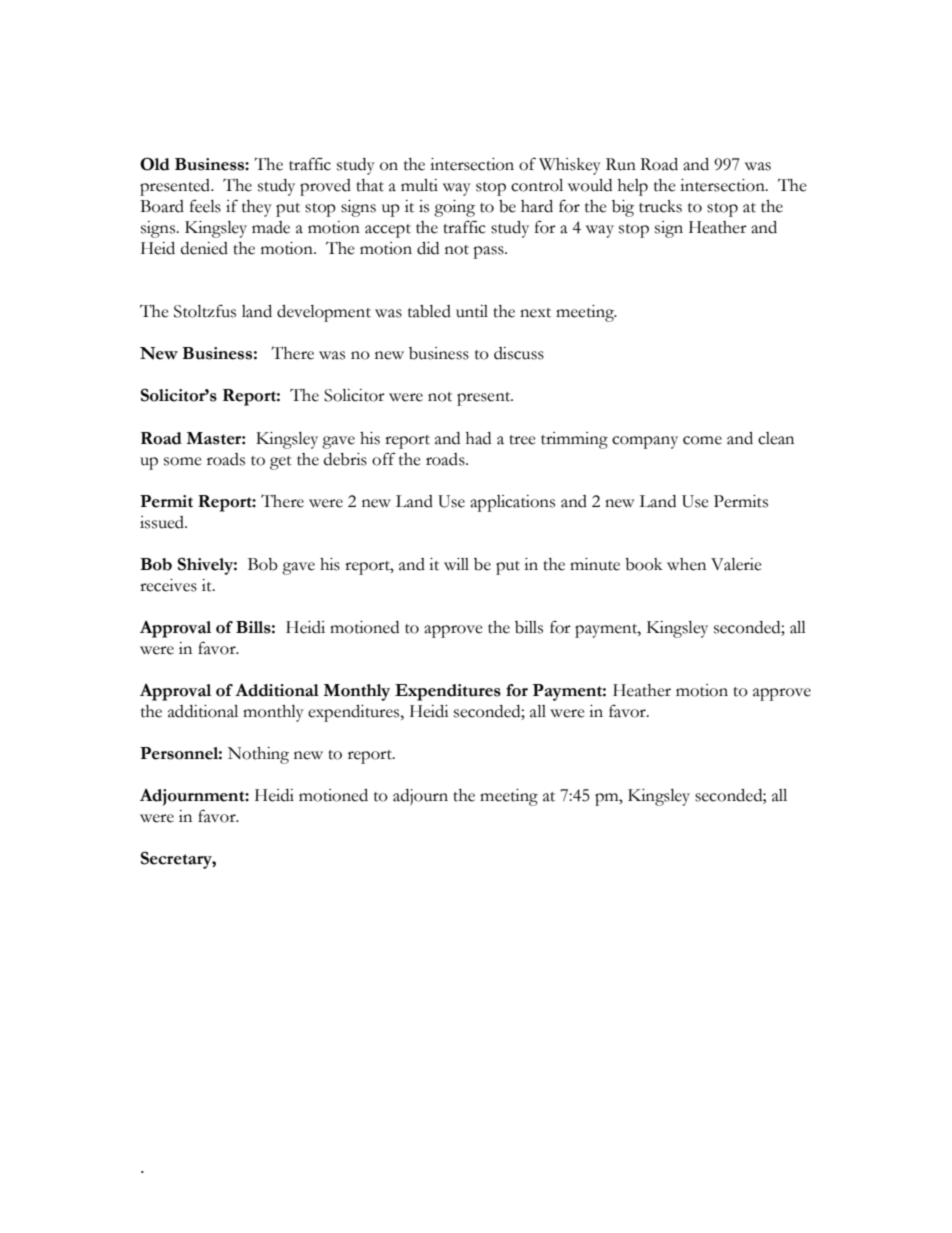 The width and height of the screenshot is (952, 1233). What do you see at coordinates (686, 564) in the screenshot?
I see `when` at bounding box center [686, 564].
